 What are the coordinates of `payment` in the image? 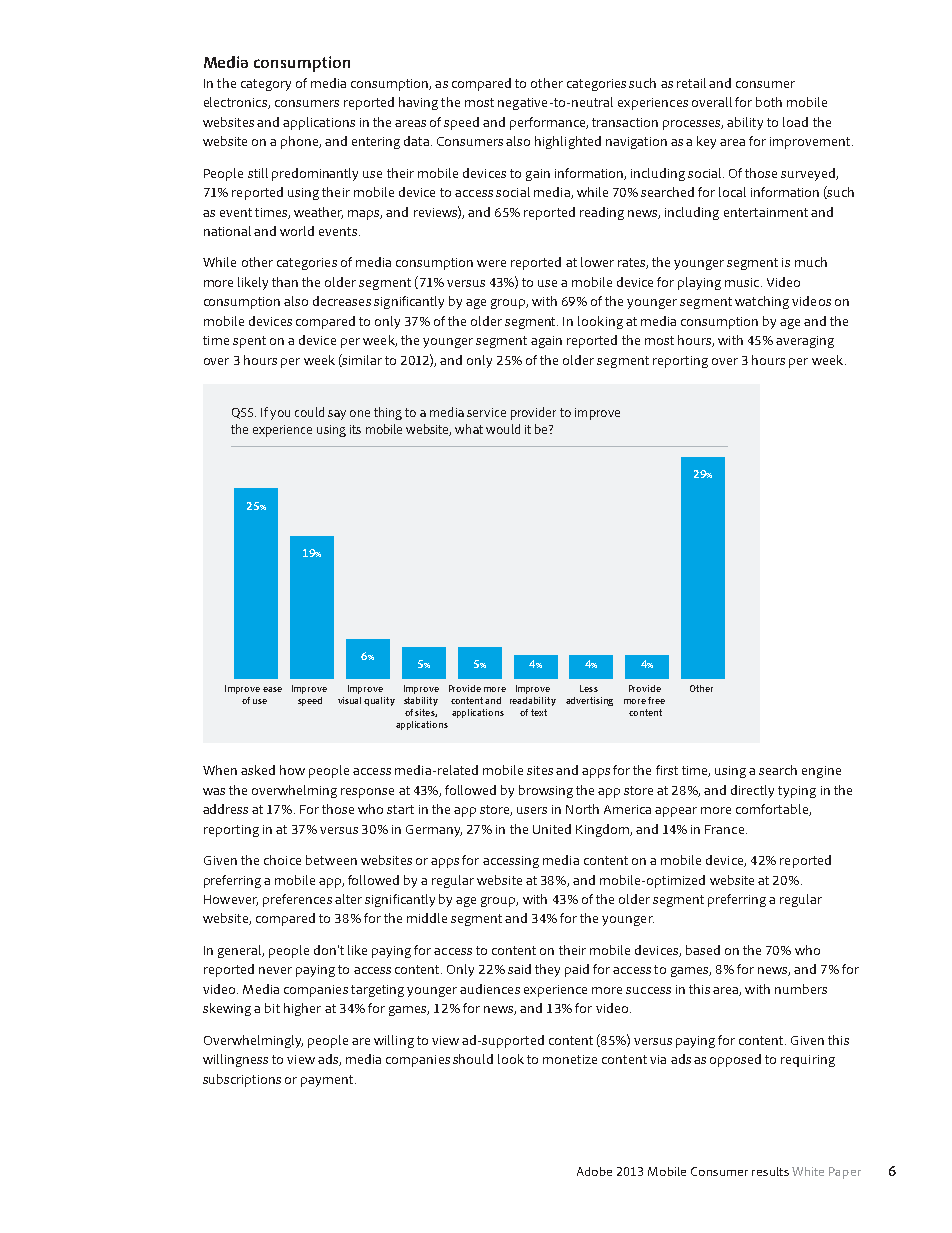 It's located at (327, 1081).
